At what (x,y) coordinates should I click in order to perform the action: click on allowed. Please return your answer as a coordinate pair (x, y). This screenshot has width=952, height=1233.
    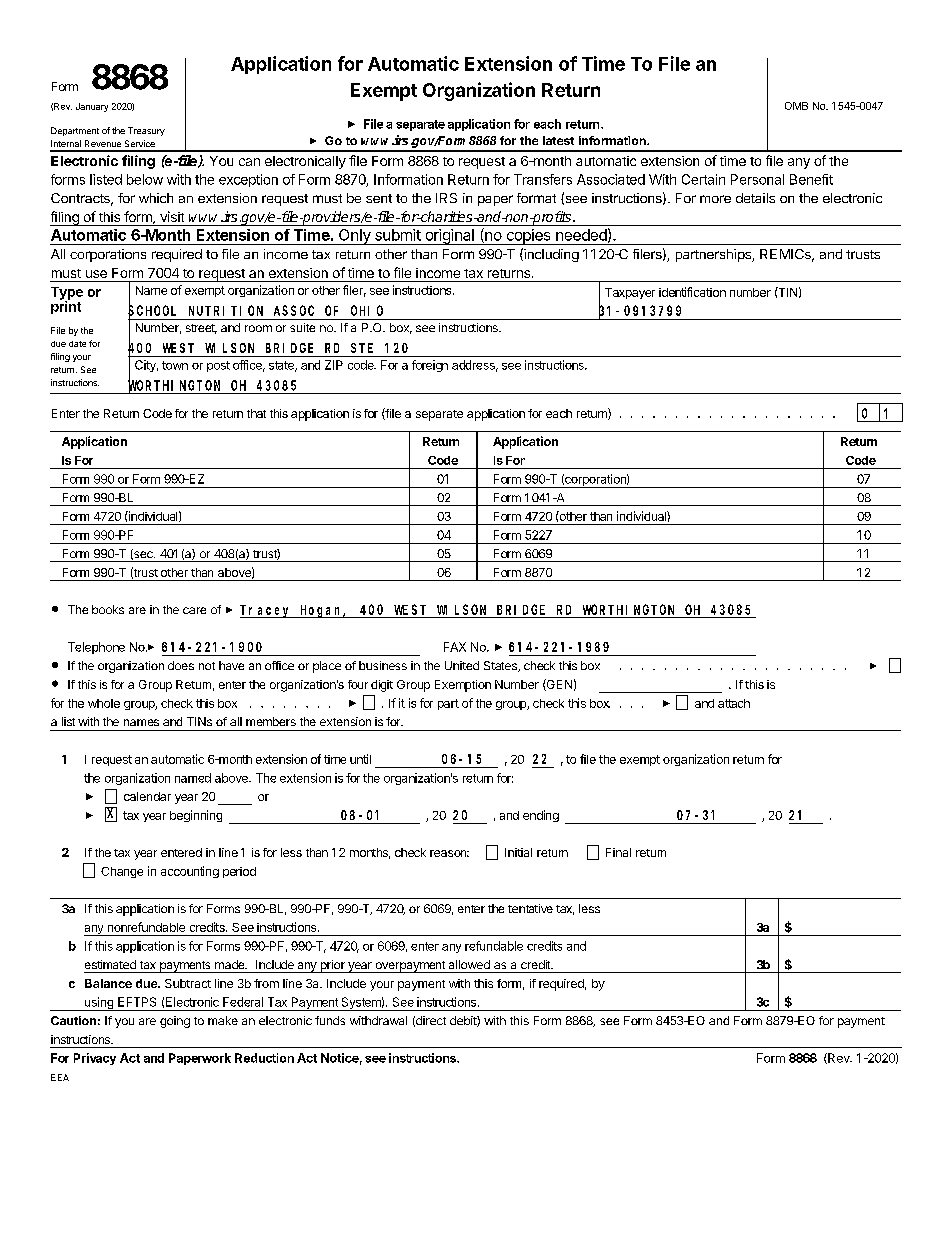
    Looking at the image, I should click on (469, 964).
